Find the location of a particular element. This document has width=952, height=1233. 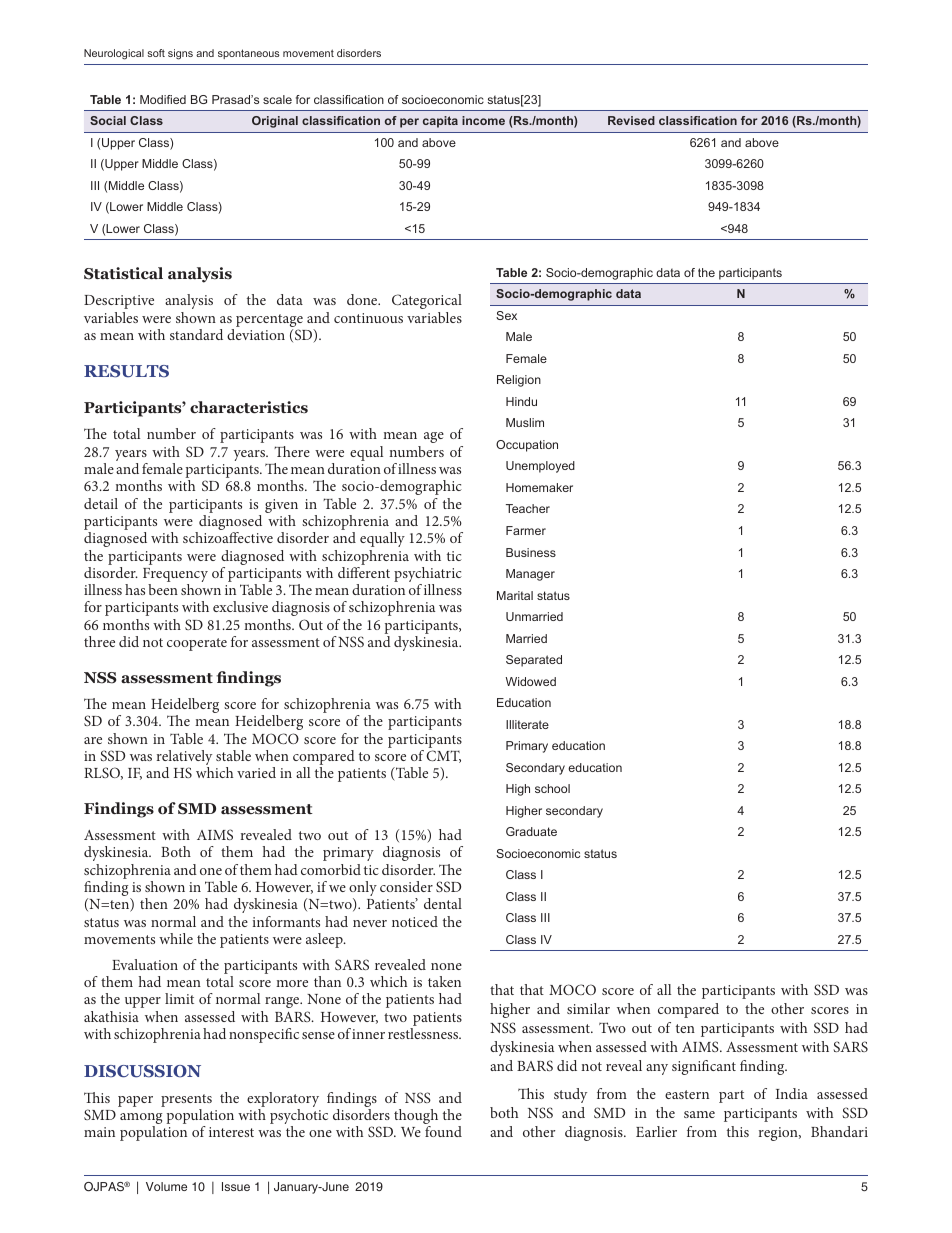

standard is located at coordinates (196, 334).
